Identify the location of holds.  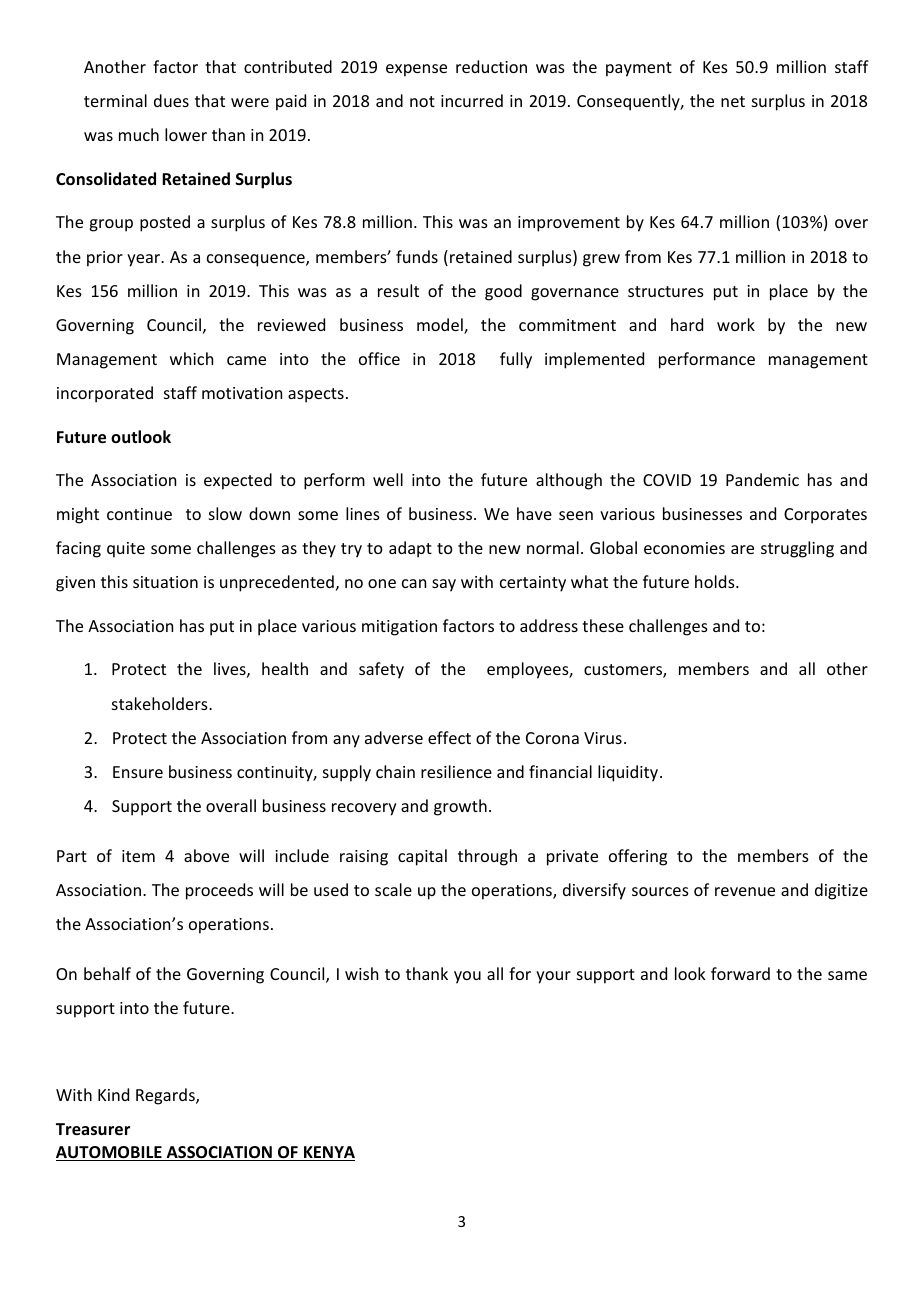
(716, 581).
